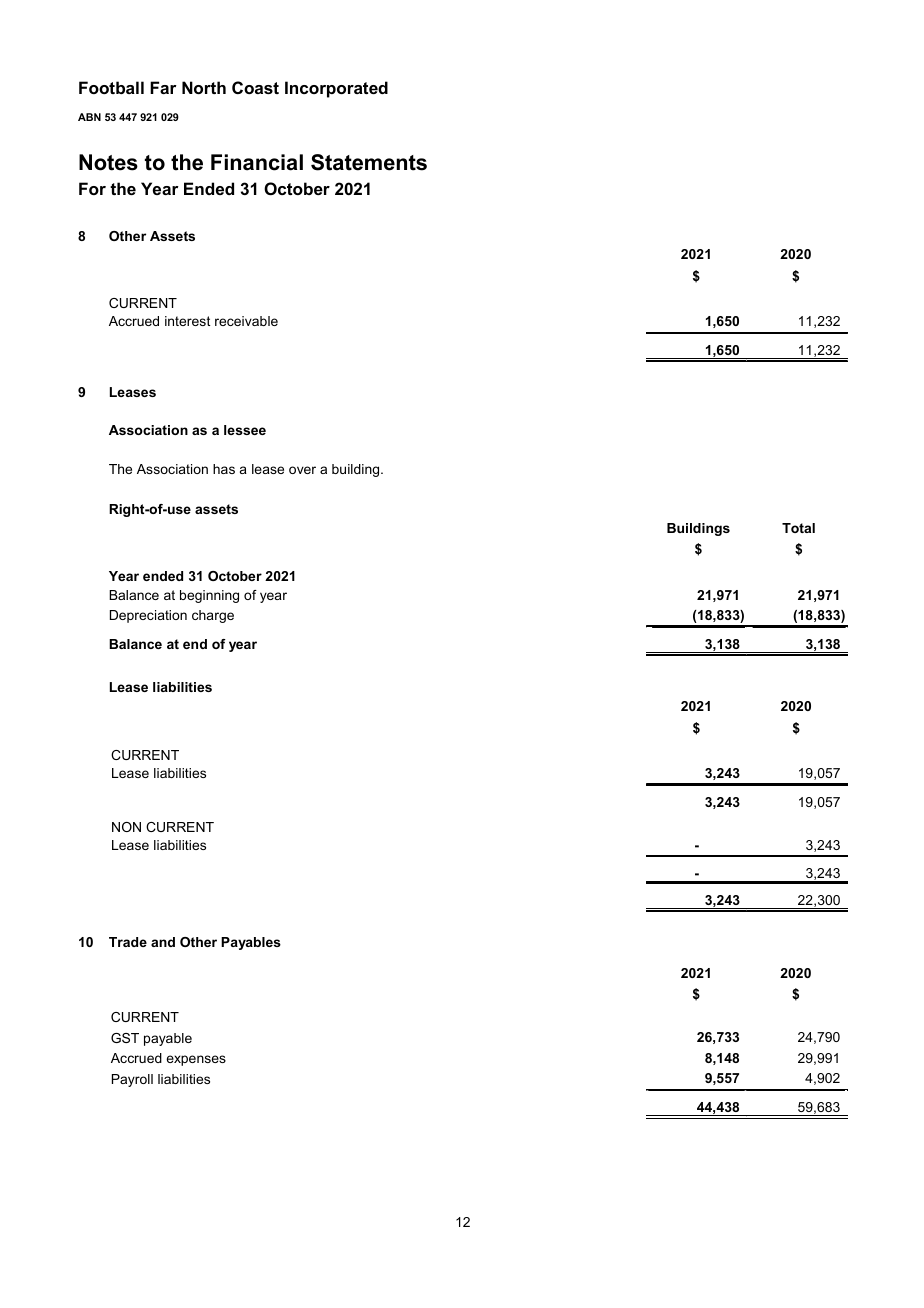 This page has height=1308, width=924. I want to click on interest, so click(187, 321).
